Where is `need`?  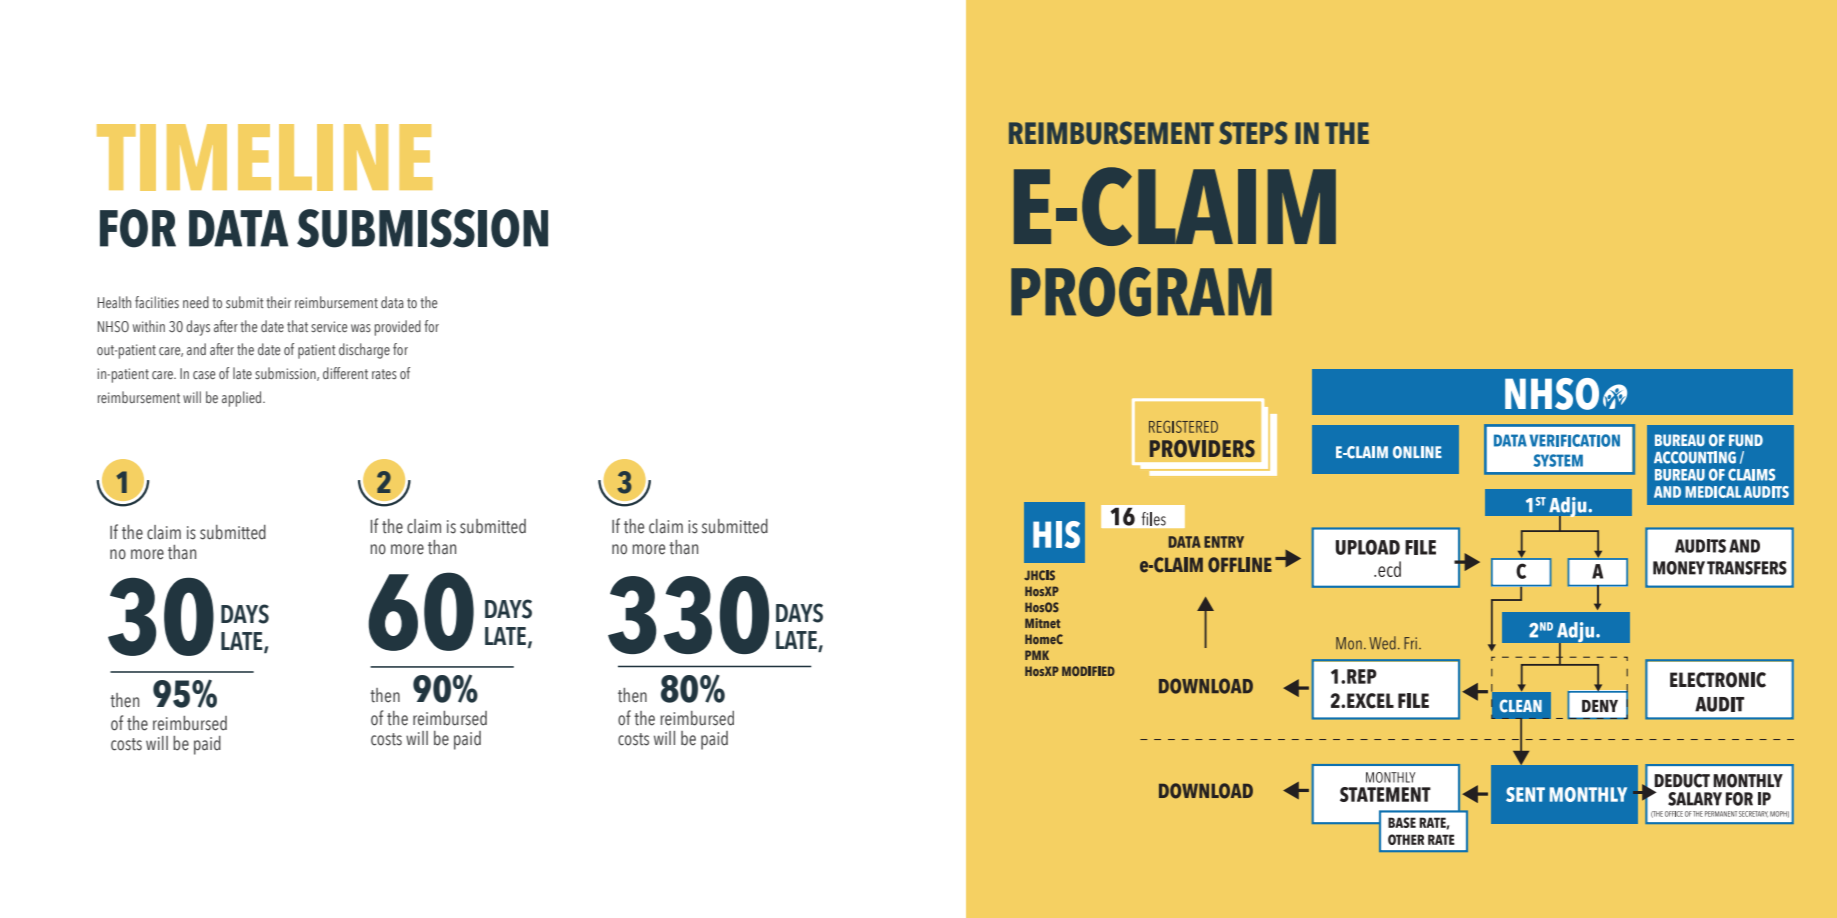 need is located at coordinates (196, 302).
